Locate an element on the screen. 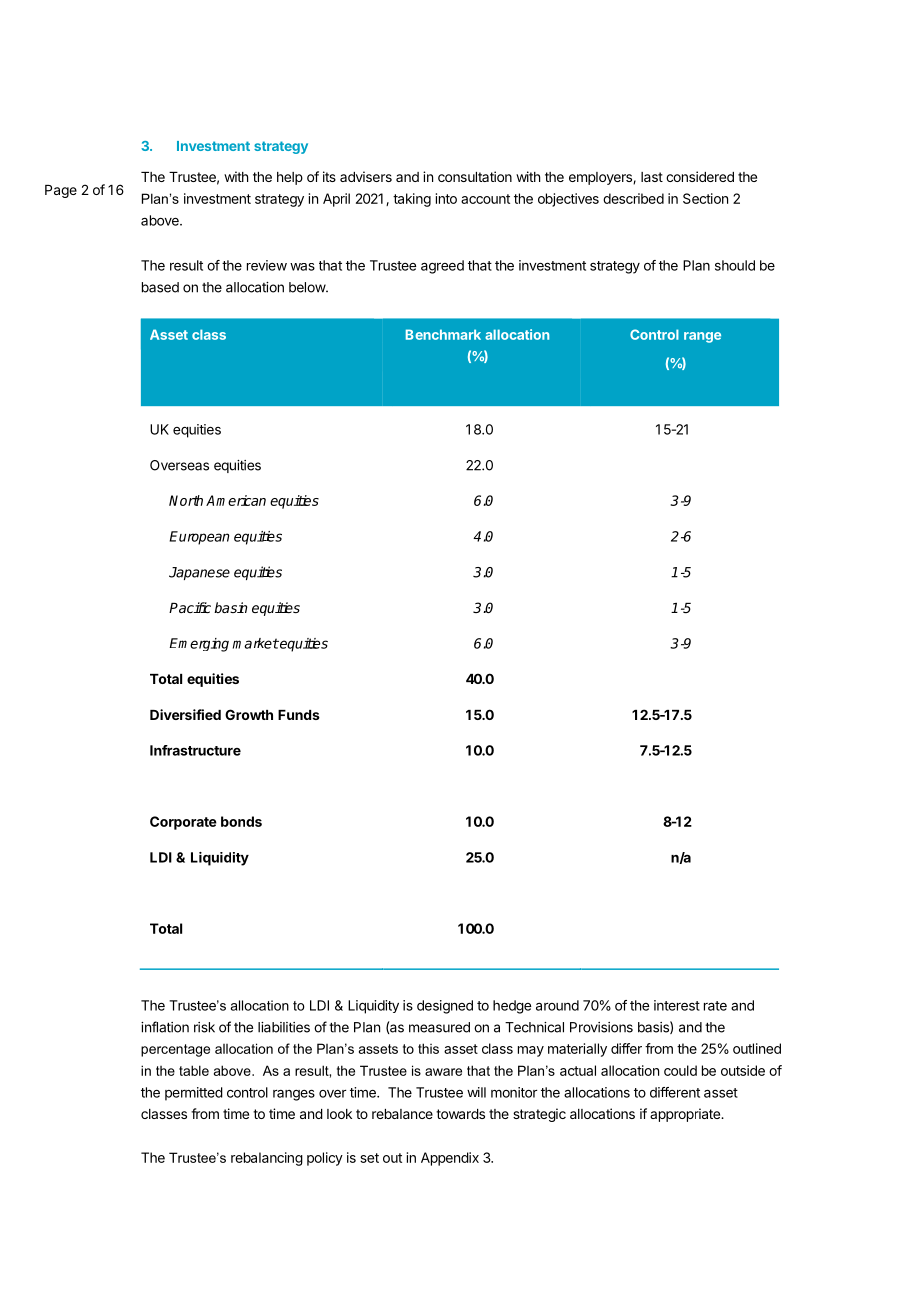 The image size is (924, 1308). taking is located at coordinates (412, 200).
